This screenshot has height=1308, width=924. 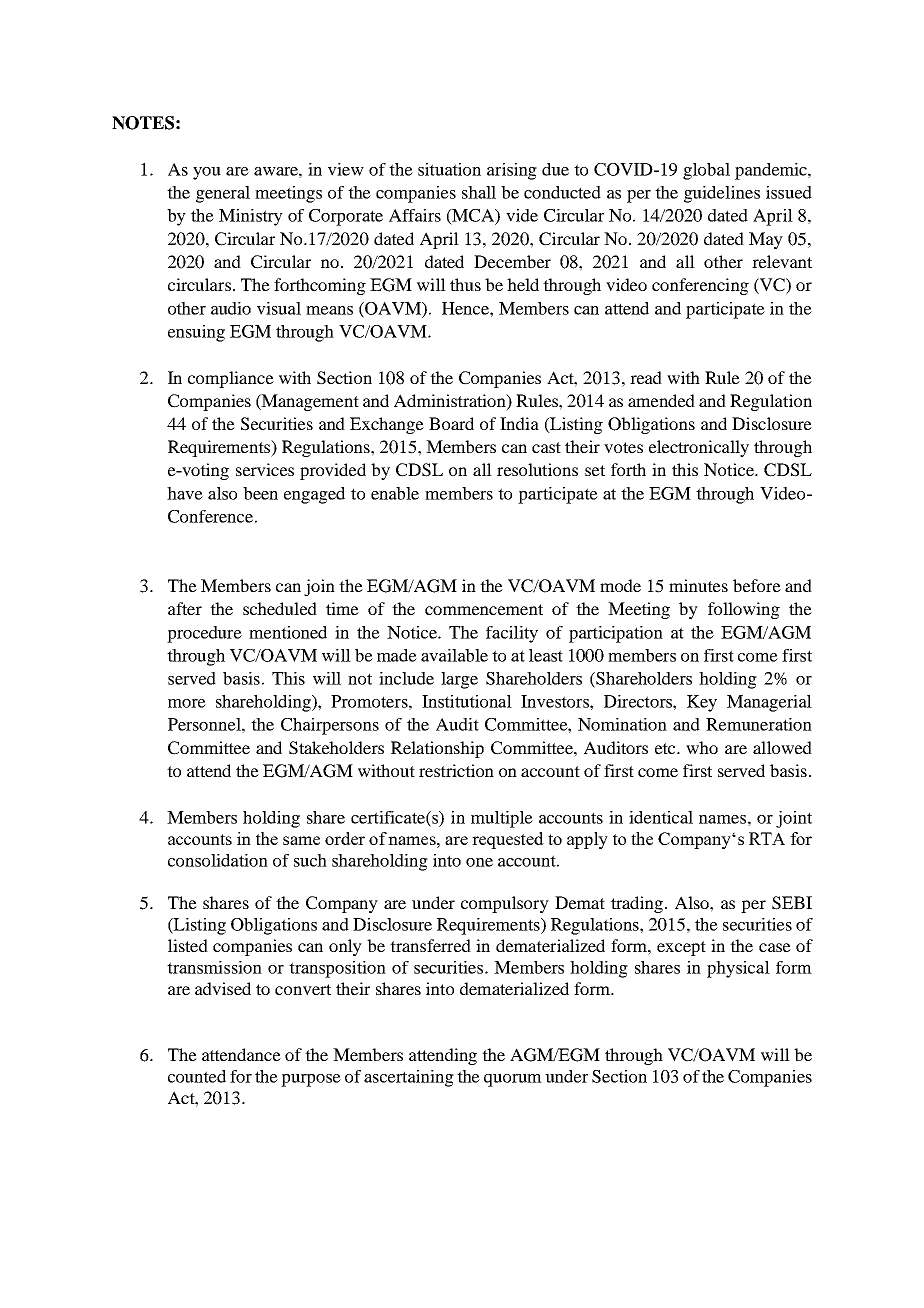 I want to click on guidelines, so click(x=722, y=194).
